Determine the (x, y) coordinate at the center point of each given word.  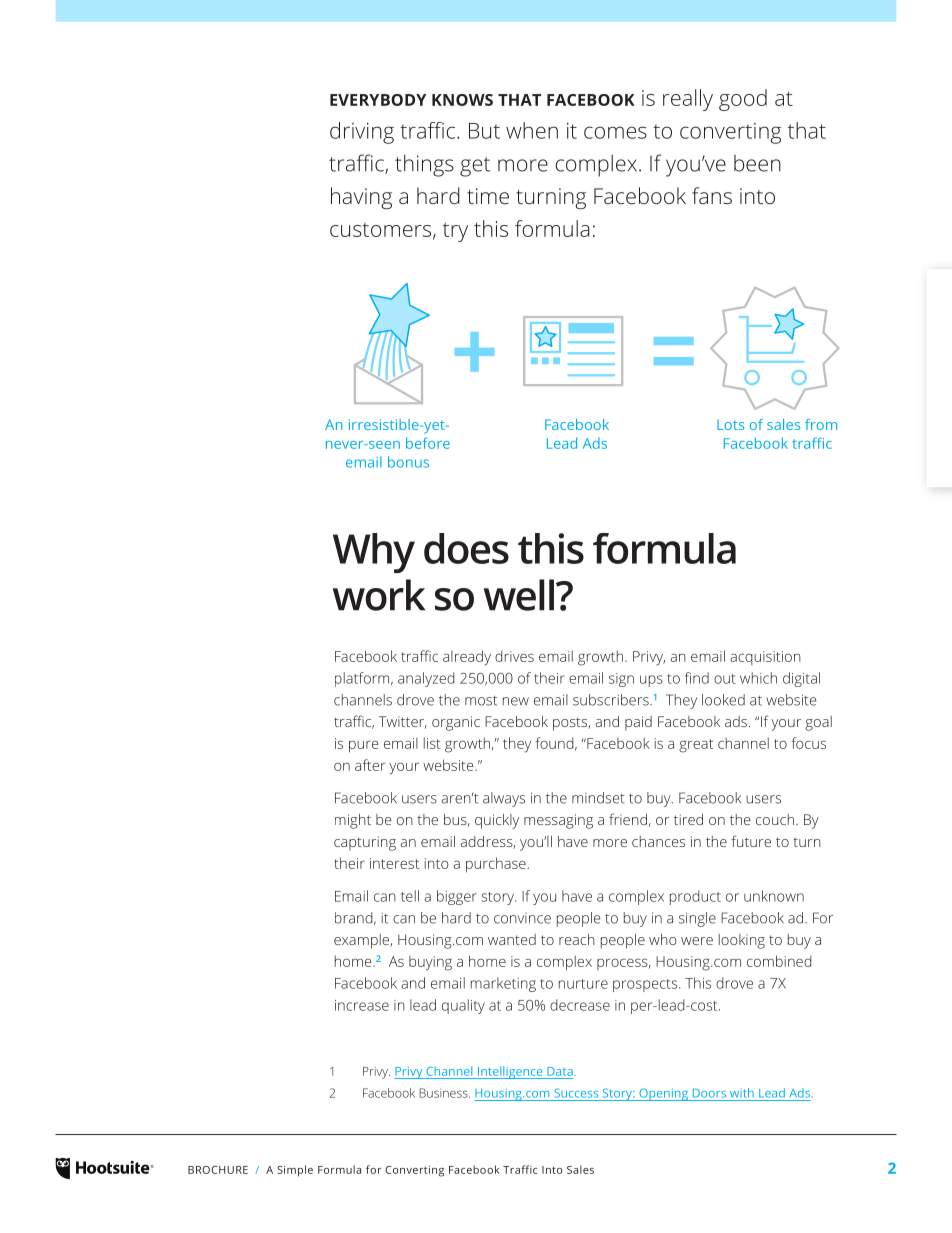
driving (362, 133)
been (757, 163)
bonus (408, 462)
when (532, 130)
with (742, 1093)
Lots (730, 425)
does (466, 548)
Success (576, 1093)
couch (775, 819)
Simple (295, 1171)
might (353, 821)
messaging (558, 821)
